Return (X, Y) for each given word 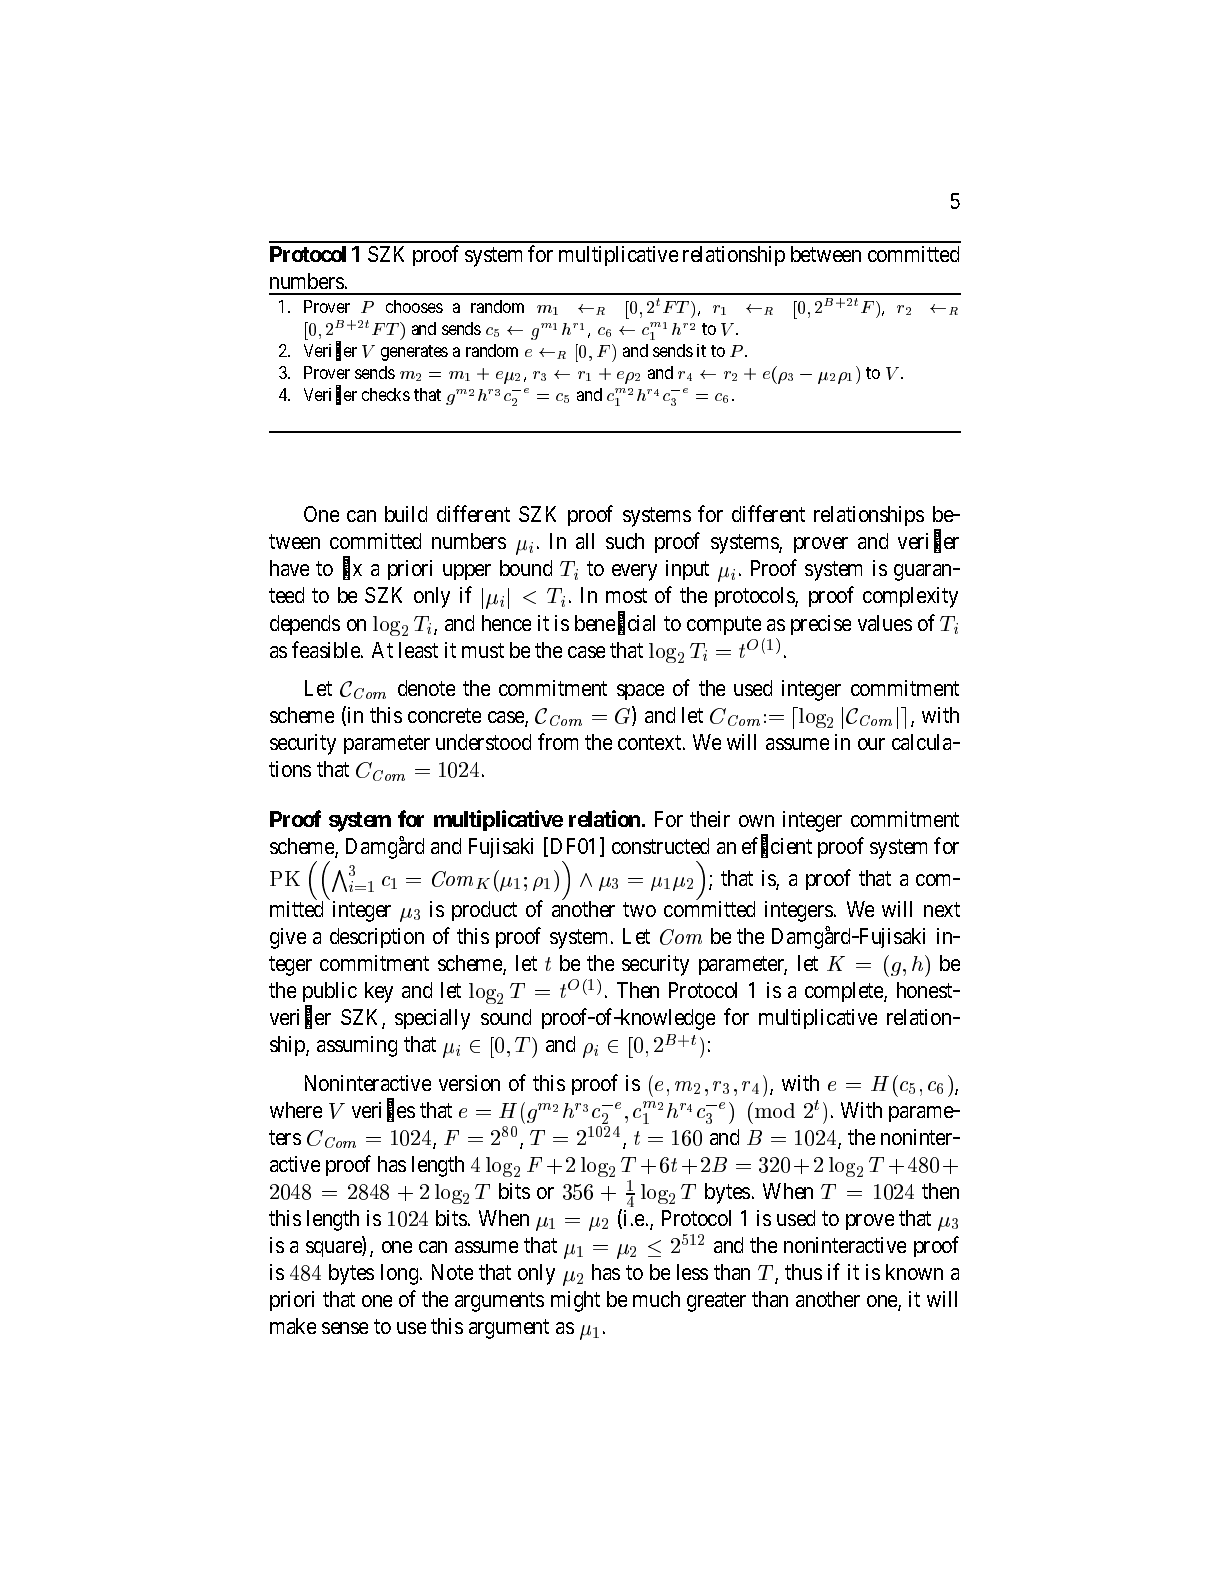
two (639, 909)
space (640, 692)
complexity (910, 597)
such (625, 541)
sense (345, 1328)
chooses (414, 306)
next (942, 909)
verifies (383, 1111)
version (469, 1083)
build (406, 514)
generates (414, 353)
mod (773, 1110)
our (871, 744)
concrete (444, 716)
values (885, 623)
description (377, 938)
